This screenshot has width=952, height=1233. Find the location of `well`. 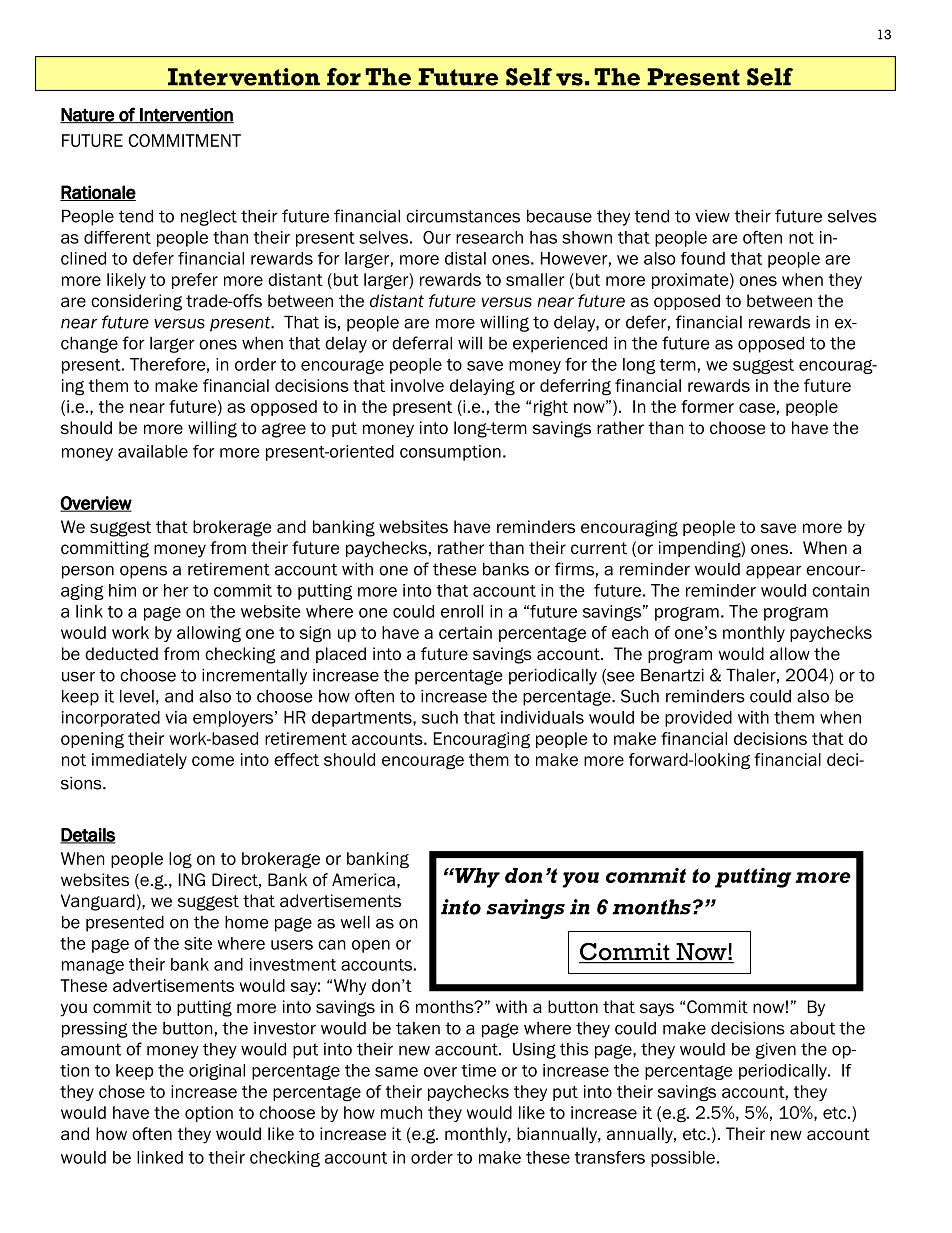

well is located at coordinates (355, 922).
